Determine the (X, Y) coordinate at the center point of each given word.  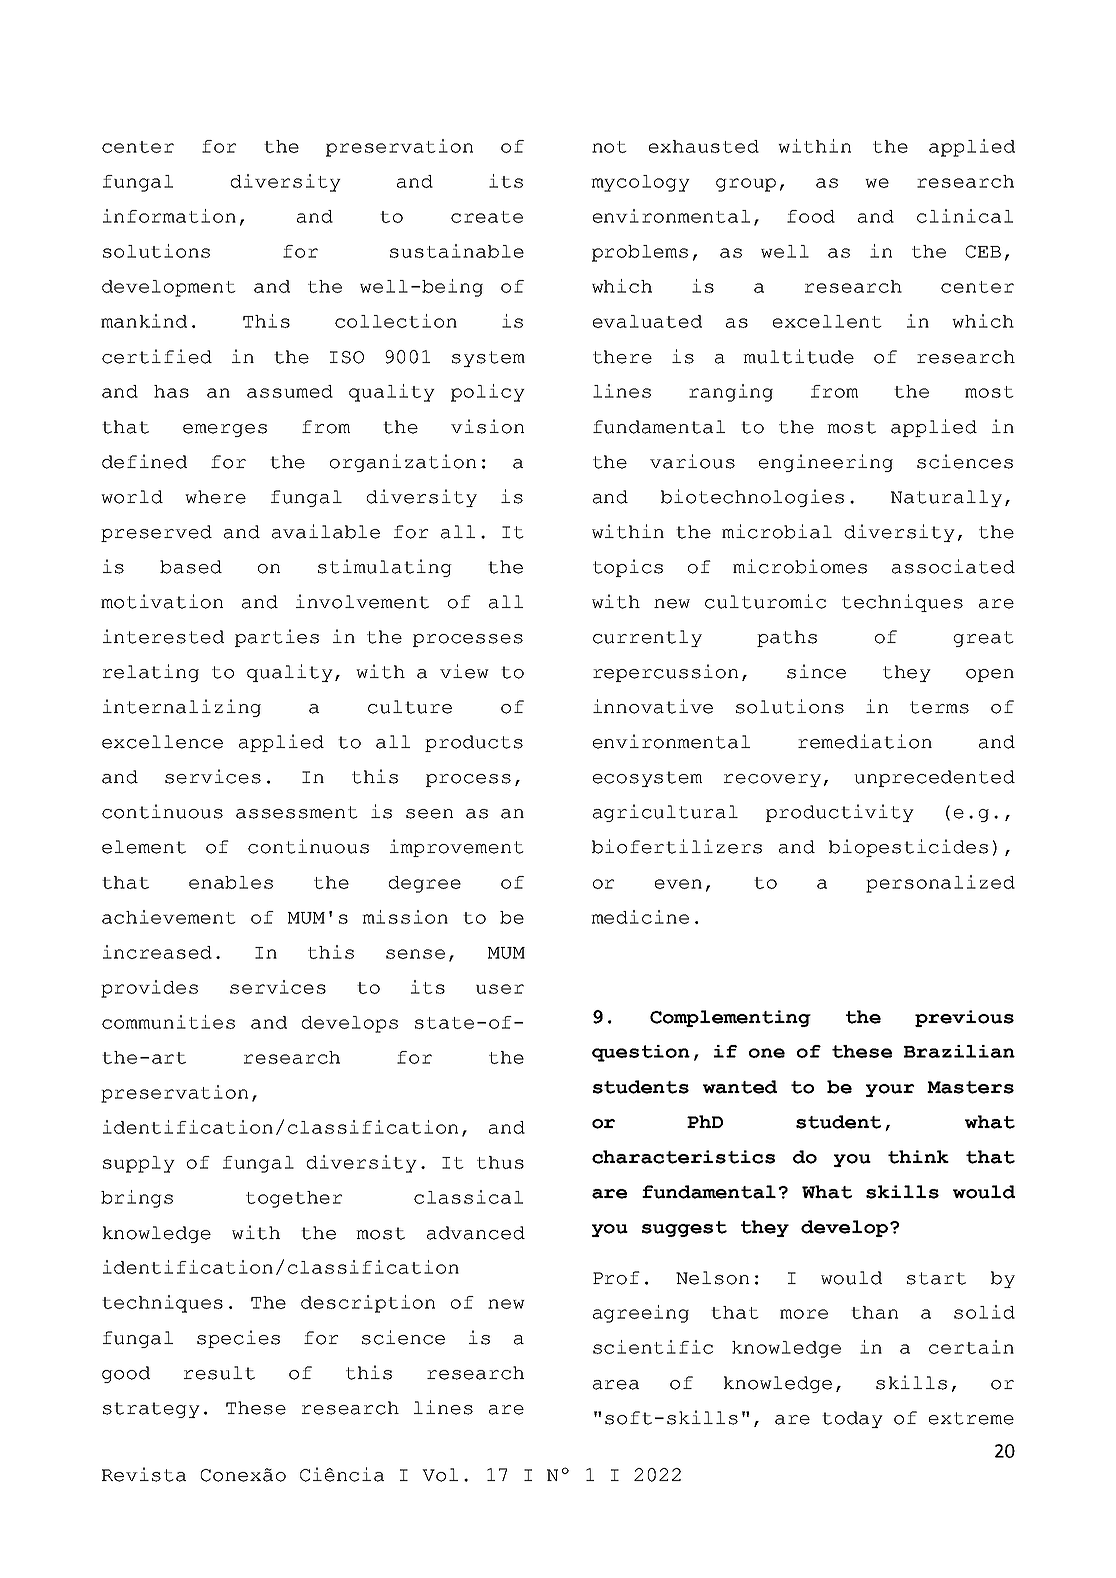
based (191, 567)
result (219, 1373)
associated (953, 566)
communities (168, 1022)
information (169, 216)
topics (628, 568)
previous (964, 1018)
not (609, 147)
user (500, 989)
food (811, 216)
